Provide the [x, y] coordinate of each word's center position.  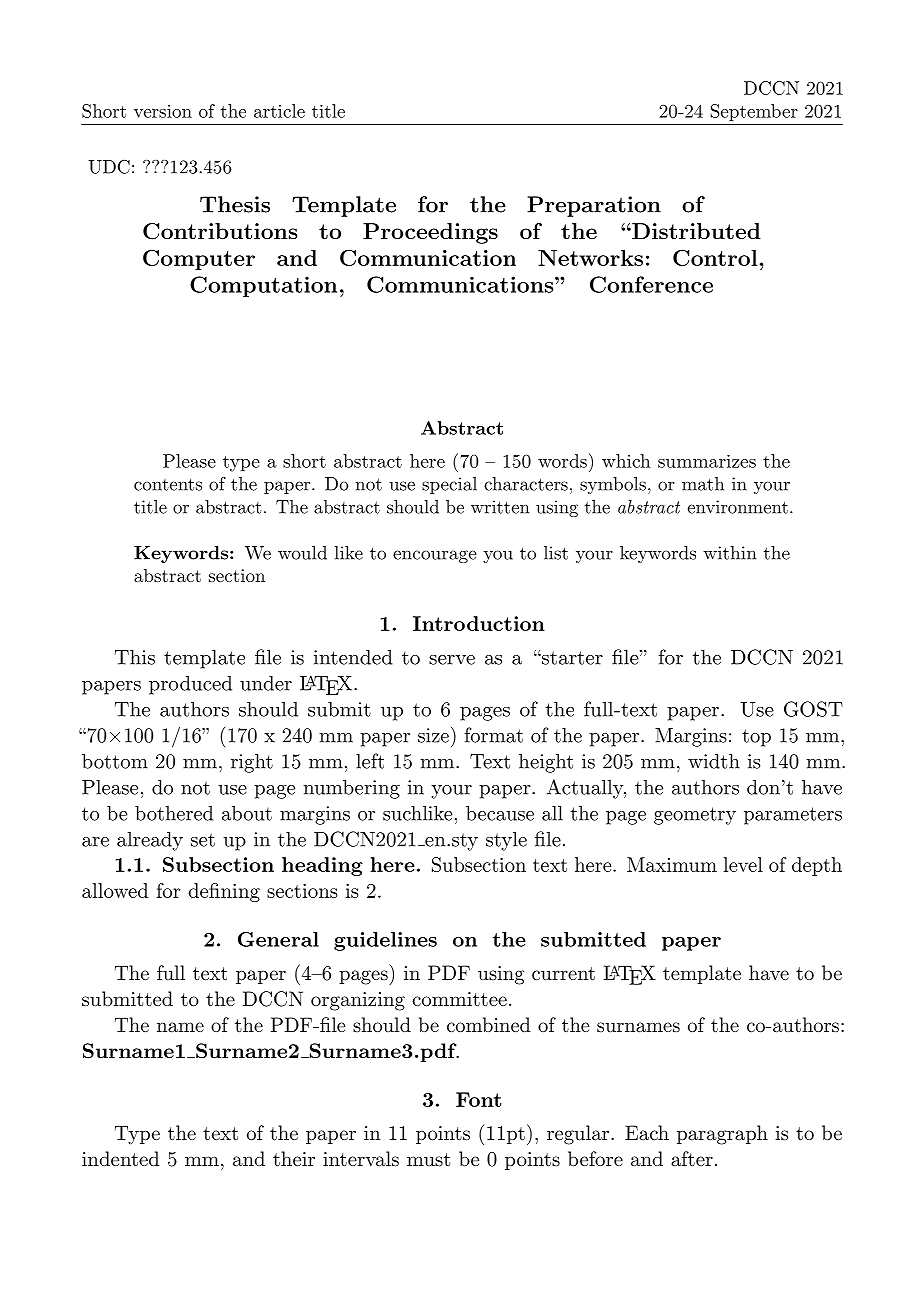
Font [479, 1099]
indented [120, 1159]
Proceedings [430, 233]
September [754, 112]
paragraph [722, 1135]
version [163, 111]
